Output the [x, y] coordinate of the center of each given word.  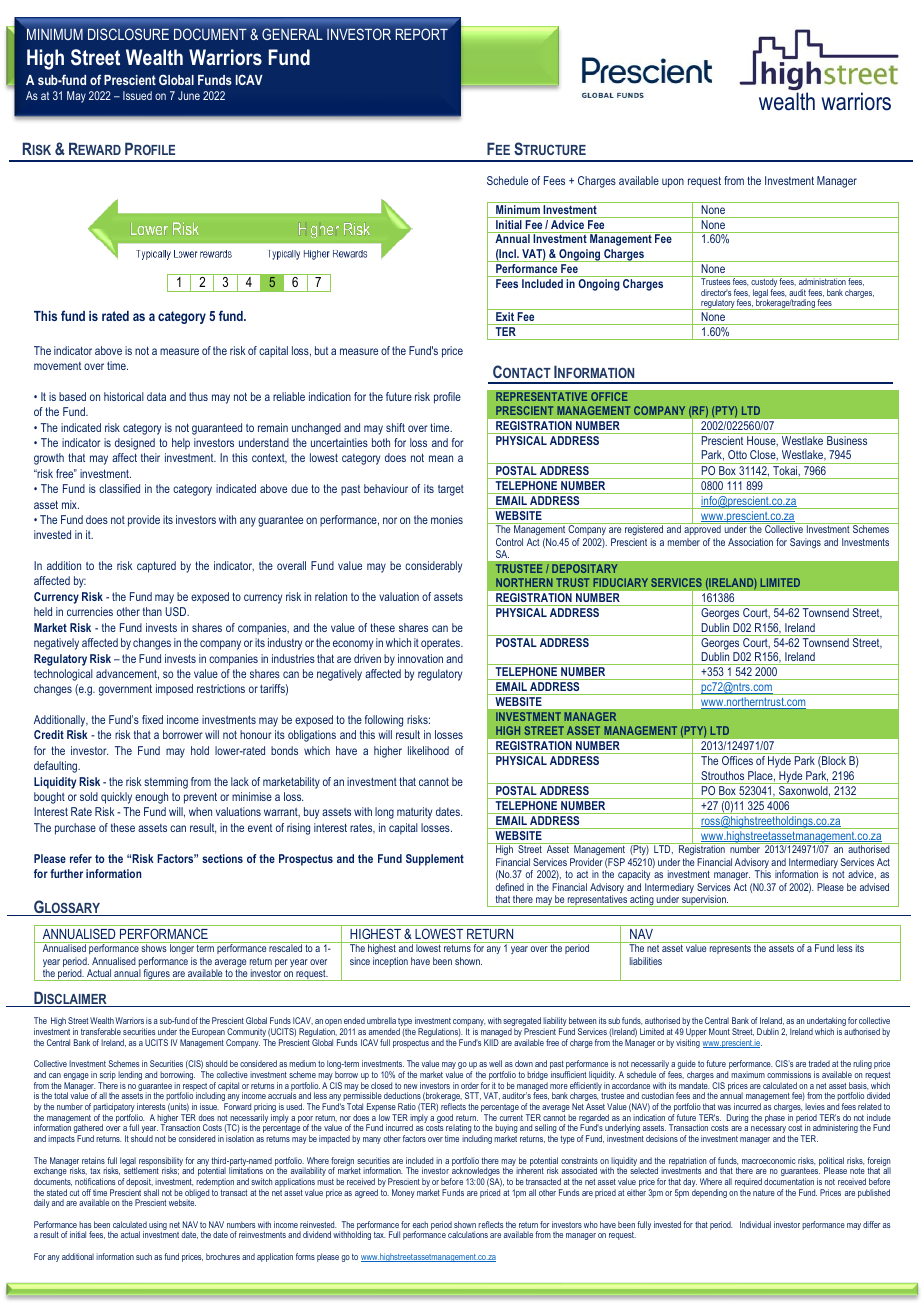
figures [157, 975]
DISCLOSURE [128, 34]
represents [730, 949]
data [156, 396]
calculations [468, 1234]
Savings [805, 543]
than [152, 611]
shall [151, 1192]
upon [673, 183]
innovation [420, 658]
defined [510, 887]
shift [395, 427]
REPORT [421, 34]
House [762, 441]
